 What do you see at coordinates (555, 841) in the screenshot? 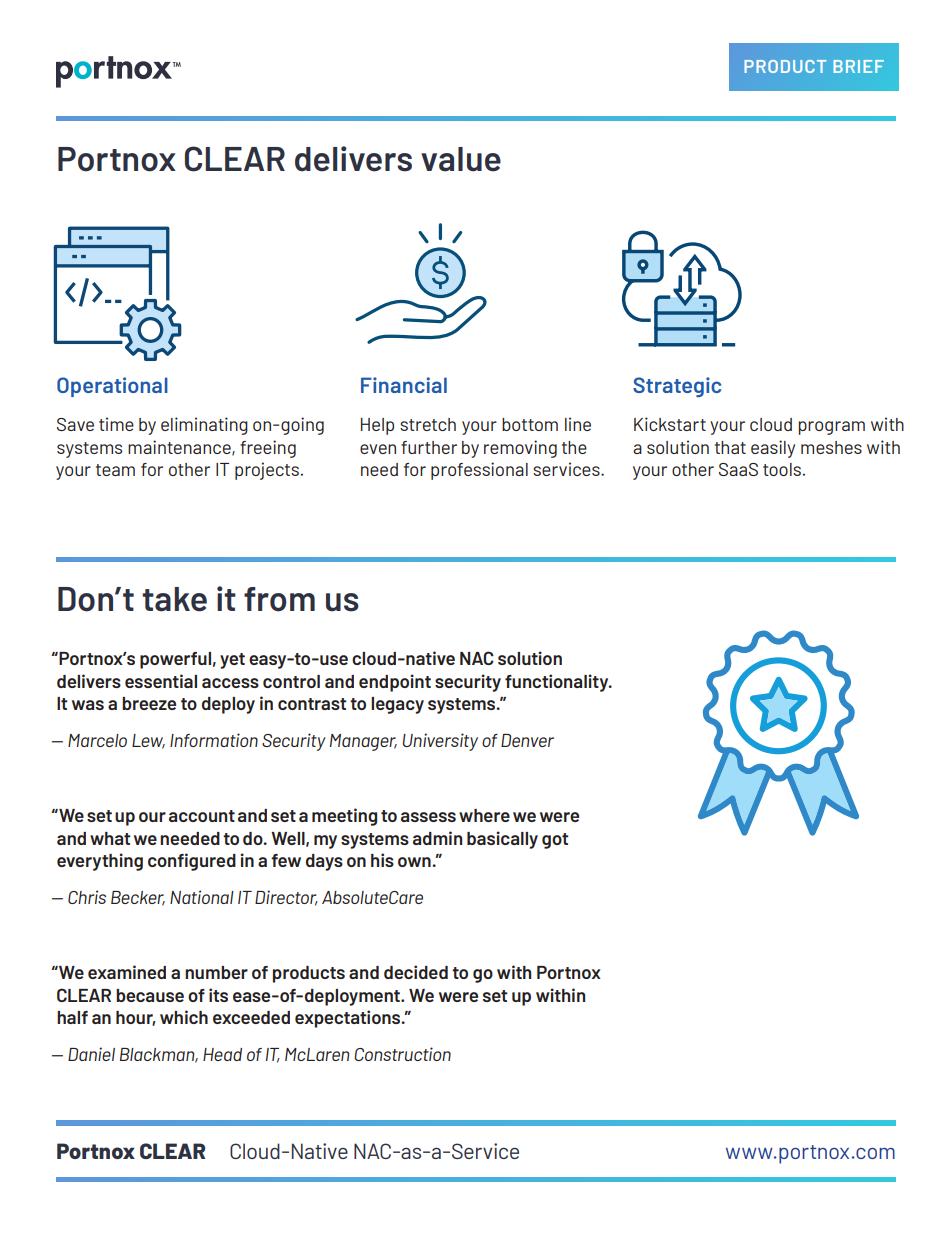
I see `got` at bounding box center [555, 841].
